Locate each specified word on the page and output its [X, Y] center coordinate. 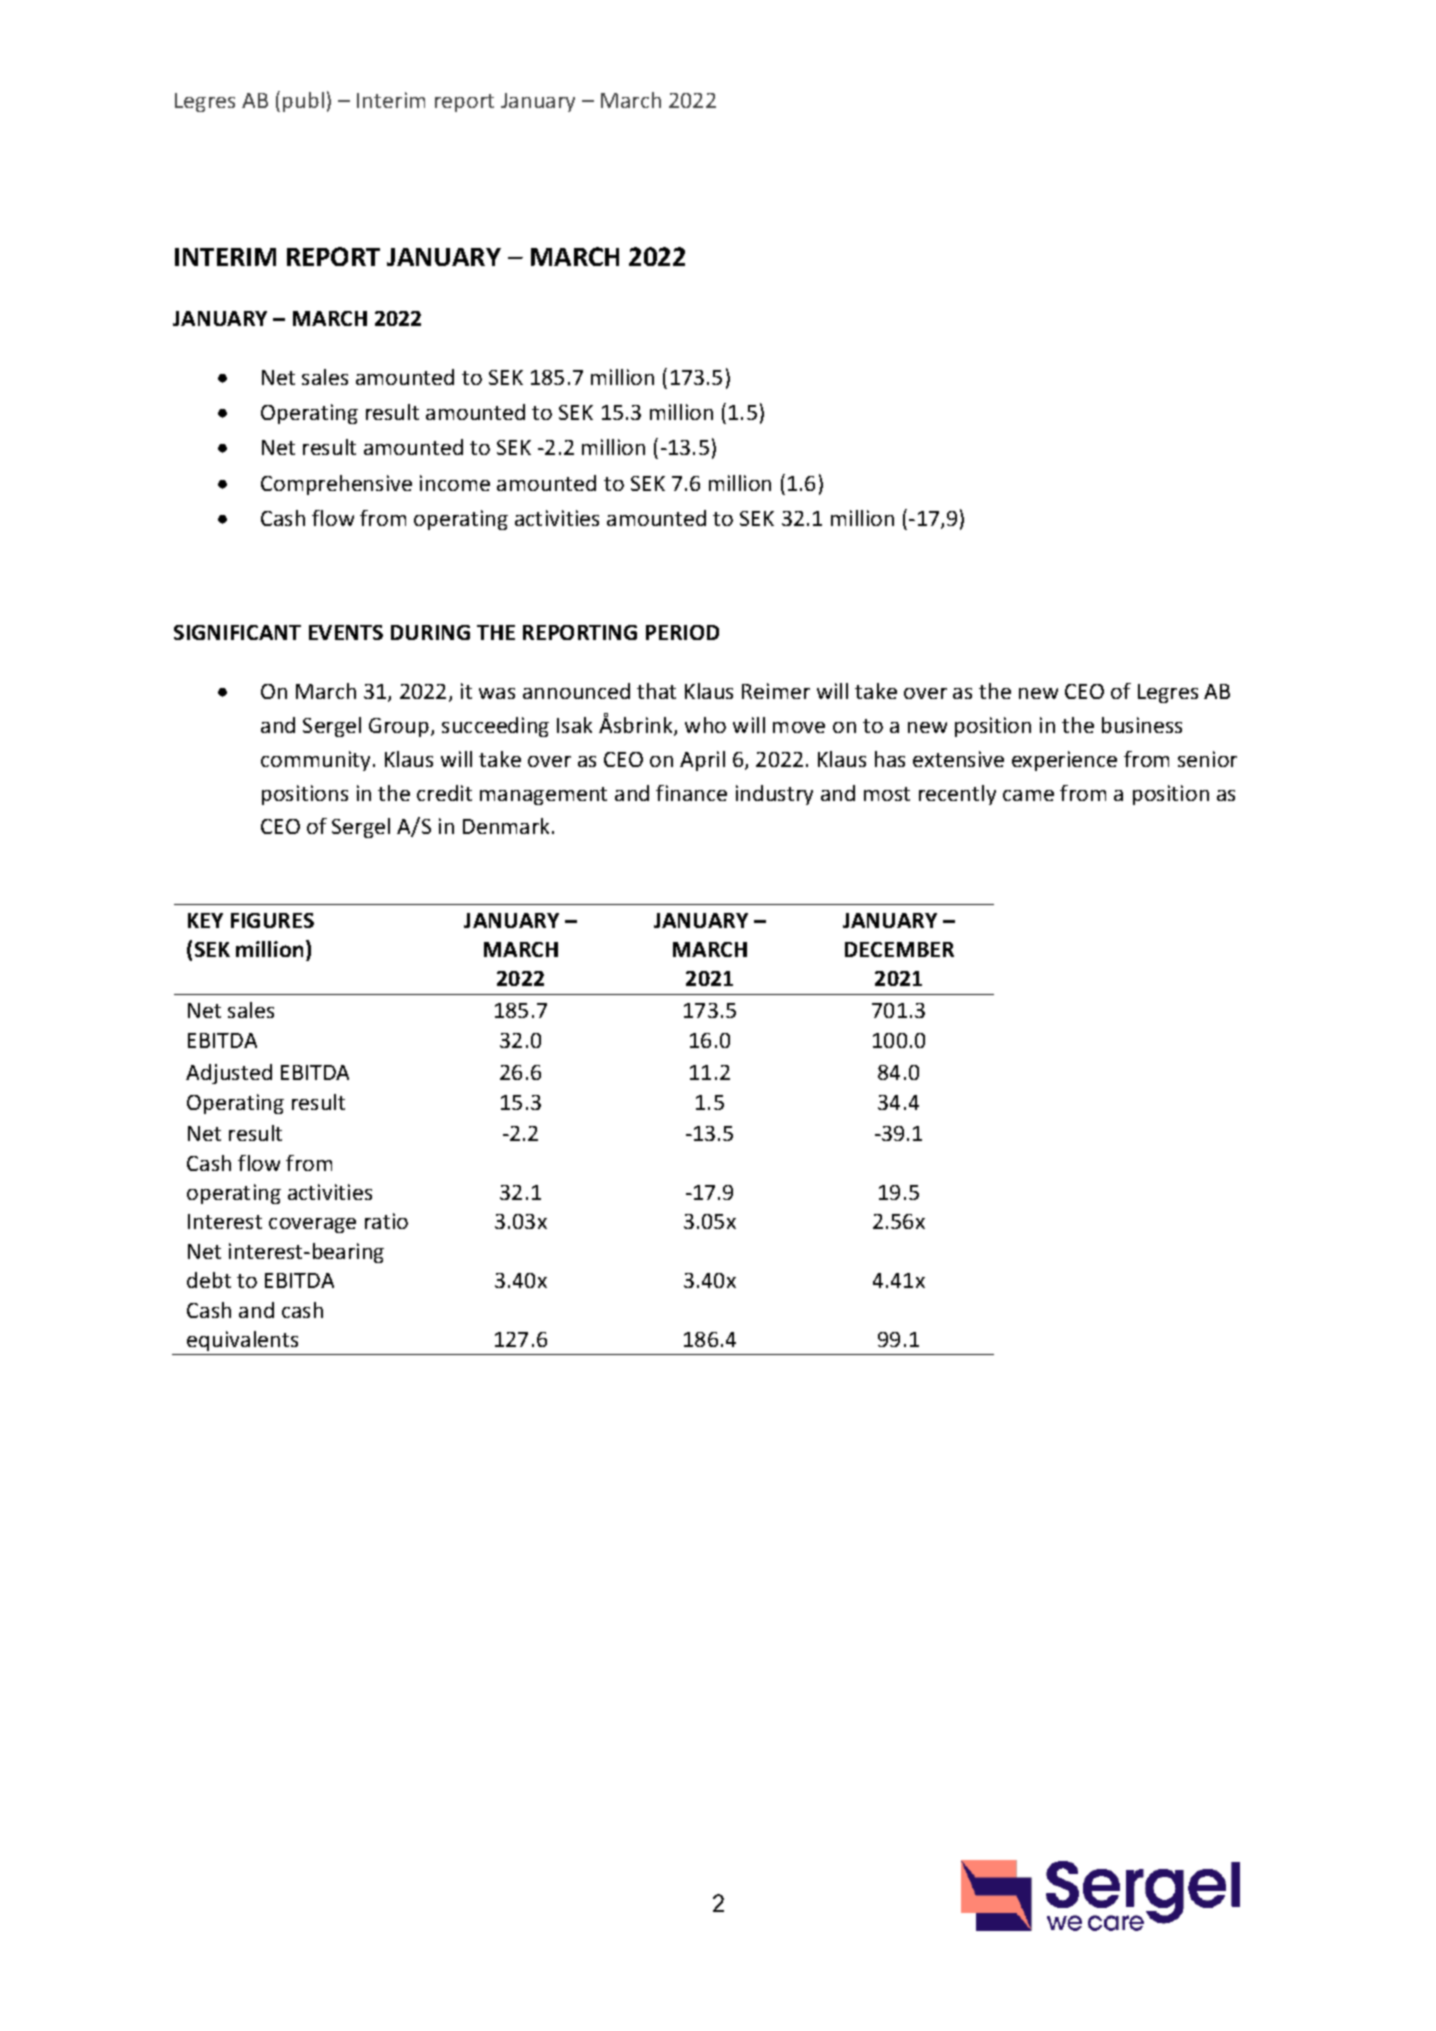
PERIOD [682, 632]
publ [303, 102]
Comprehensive [336, 485]
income [455, 483]
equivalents [242, 1341]
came [1028, 795]
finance [691, 793]
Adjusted [229, 1074]
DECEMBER [899, 949]
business [1142, 725]
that [656, 691]
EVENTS [346, 632]
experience [1064, 761]
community [317, 761]
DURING [430, 632]
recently [957, 795]
